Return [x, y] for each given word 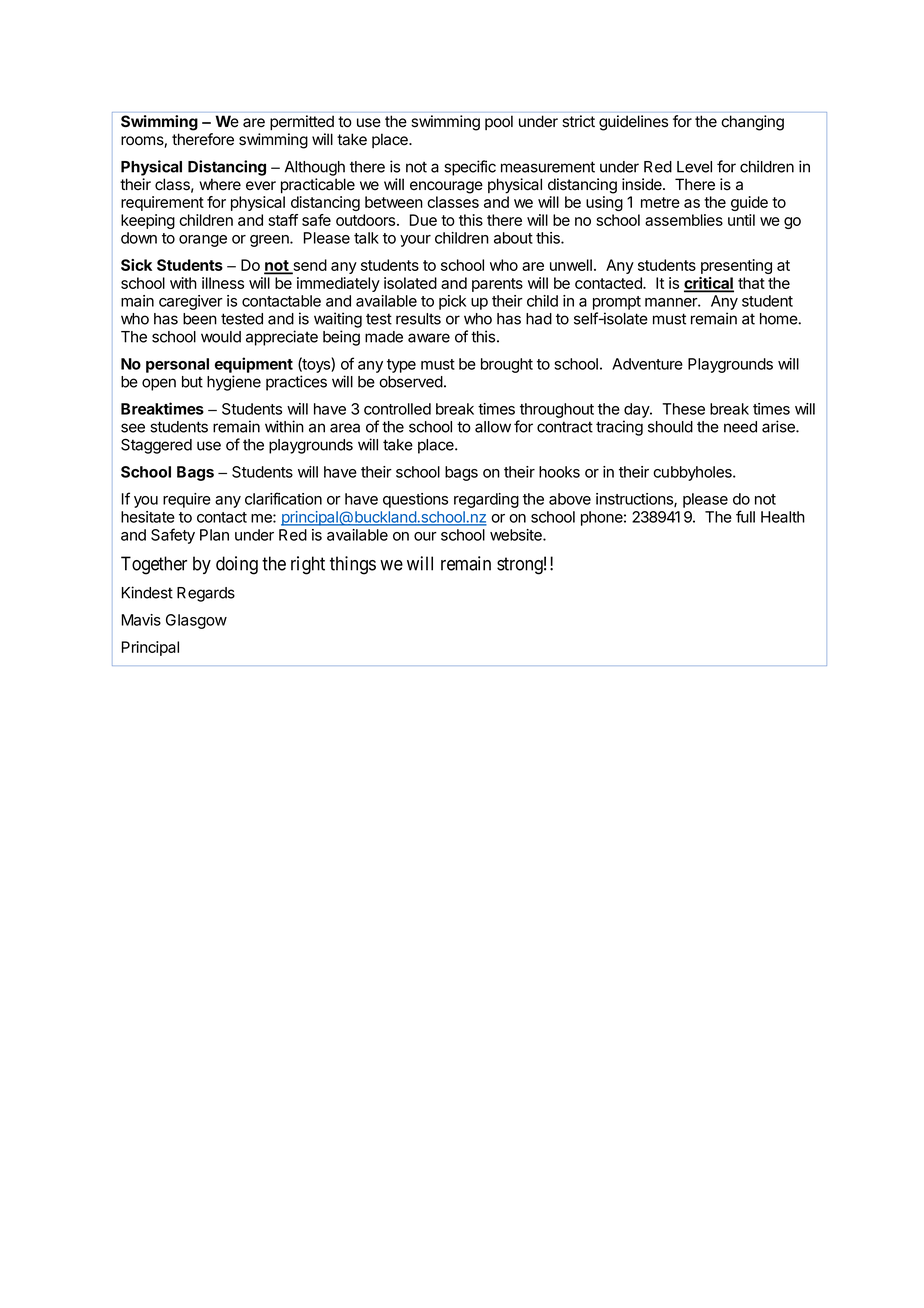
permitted [302, 122]
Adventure [647, 364]
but [192, 382]
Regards [206, 594]
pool [499, 122]
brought [507, 365]
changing [752, 123]
